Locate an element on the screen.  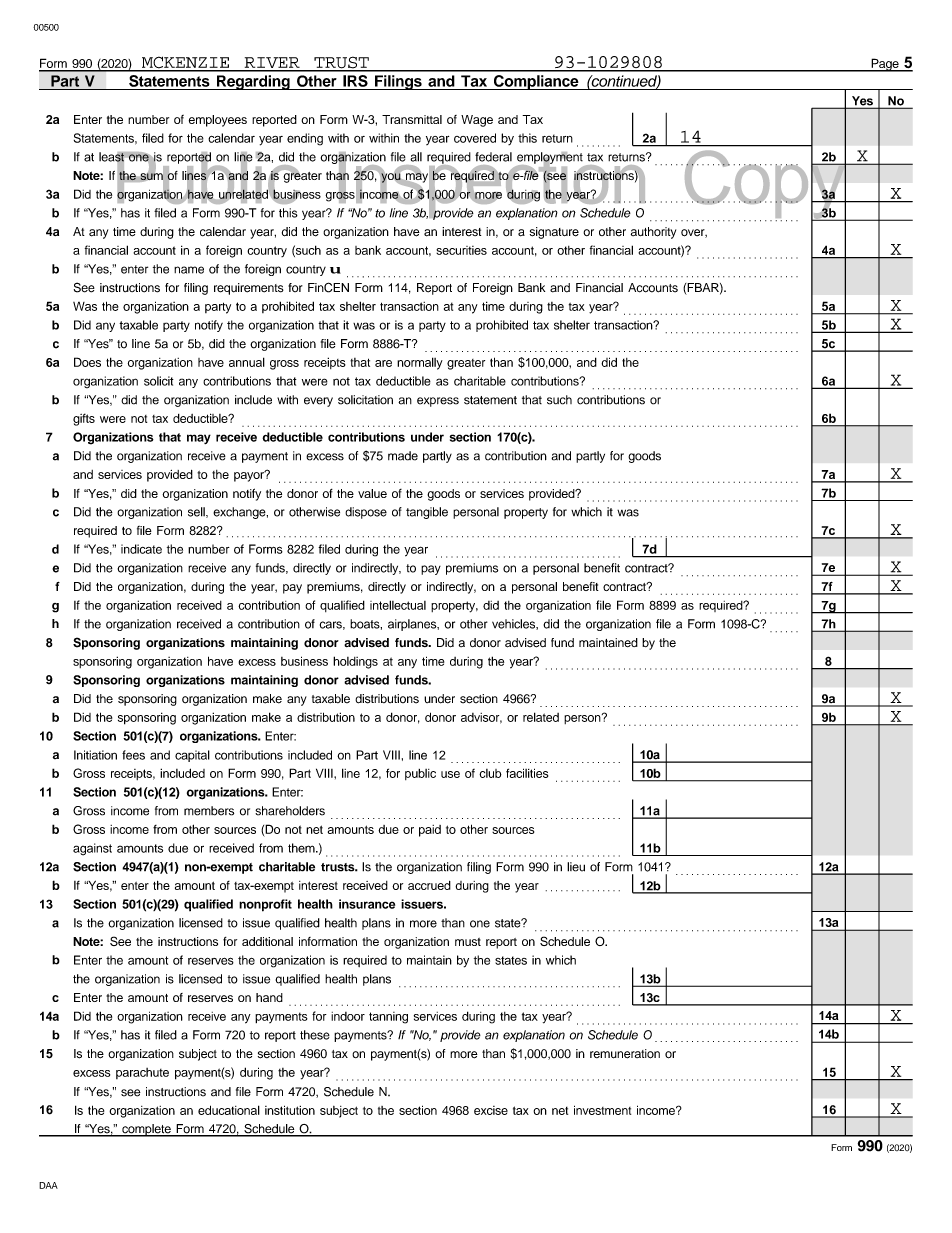
facilities is located at coordinates (527, 773).
